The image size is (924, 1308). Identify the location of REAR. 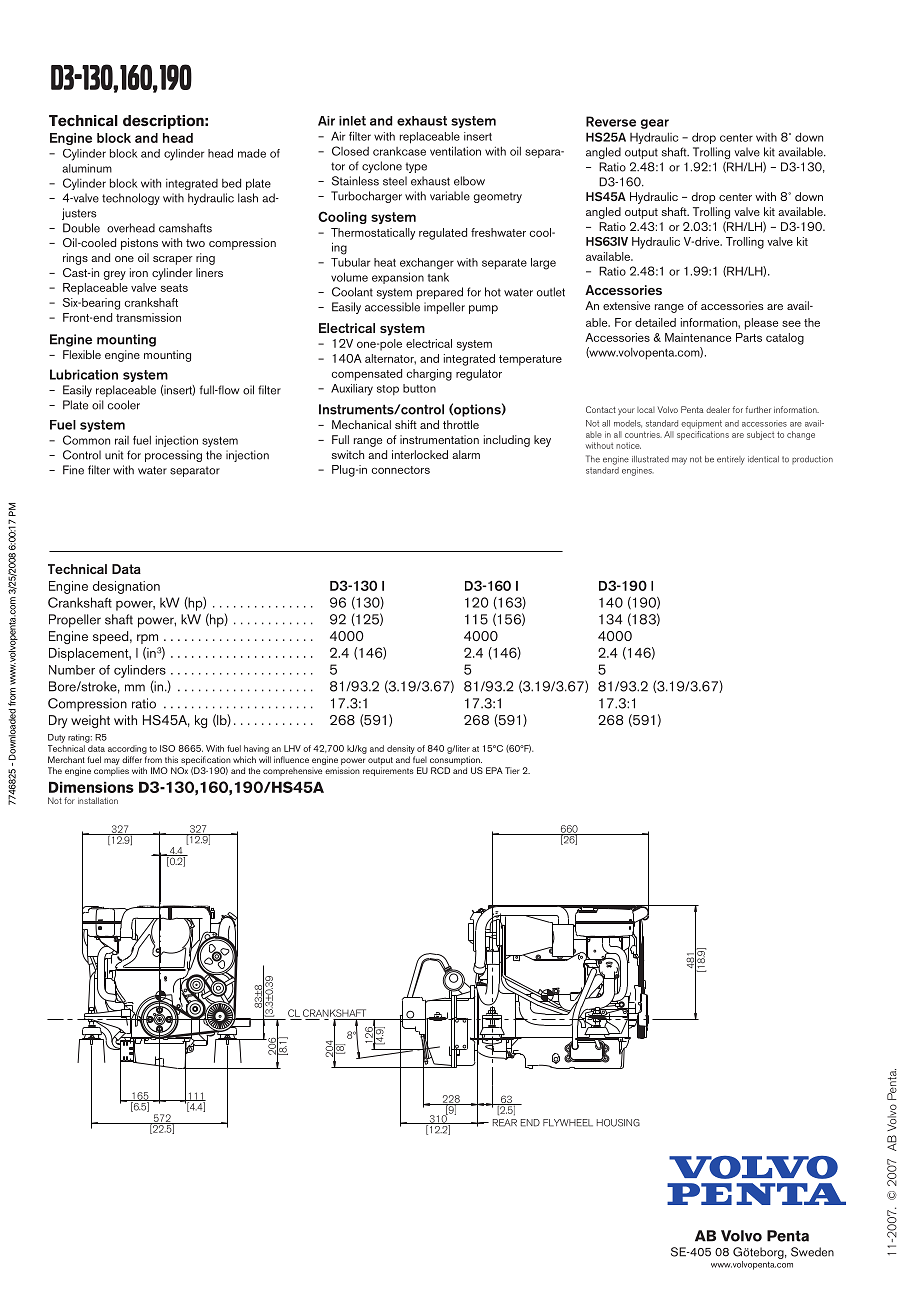
(505, 1123).
